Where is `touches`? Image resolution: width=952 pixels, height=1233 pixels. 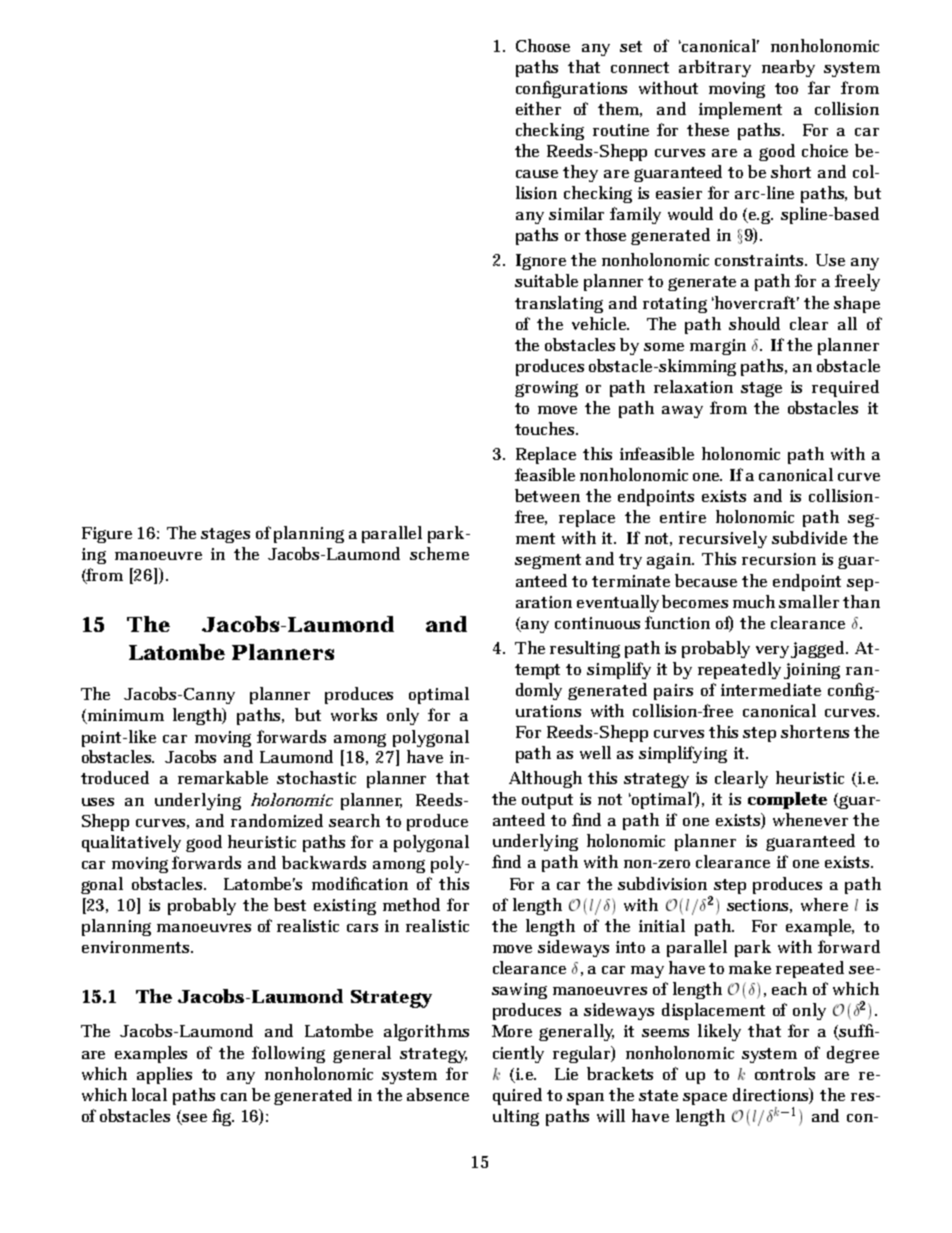
touches is located at coordinates (546, 428).
